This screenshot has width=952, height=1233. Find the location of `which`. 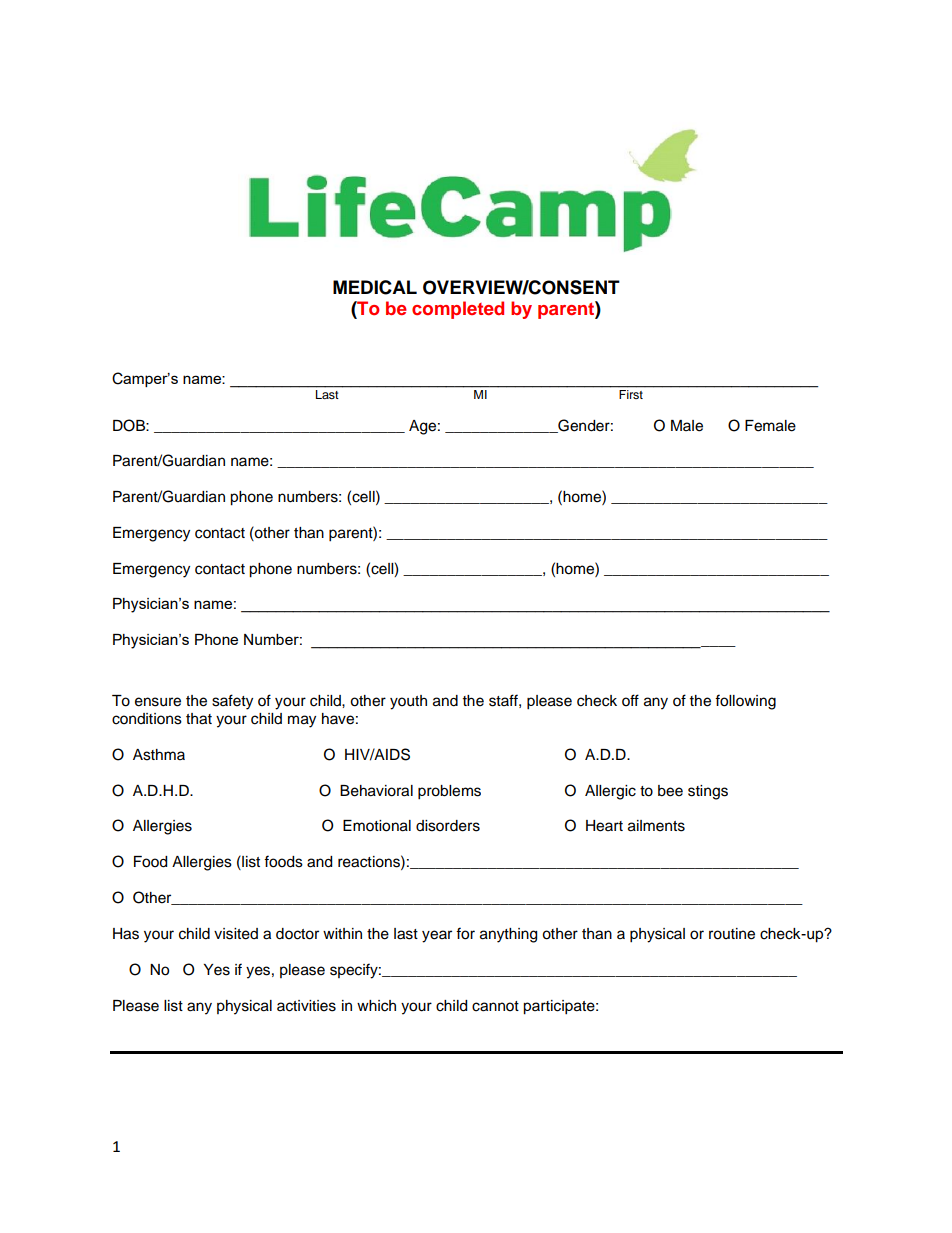

which is located at coordinates (376, 1006).
